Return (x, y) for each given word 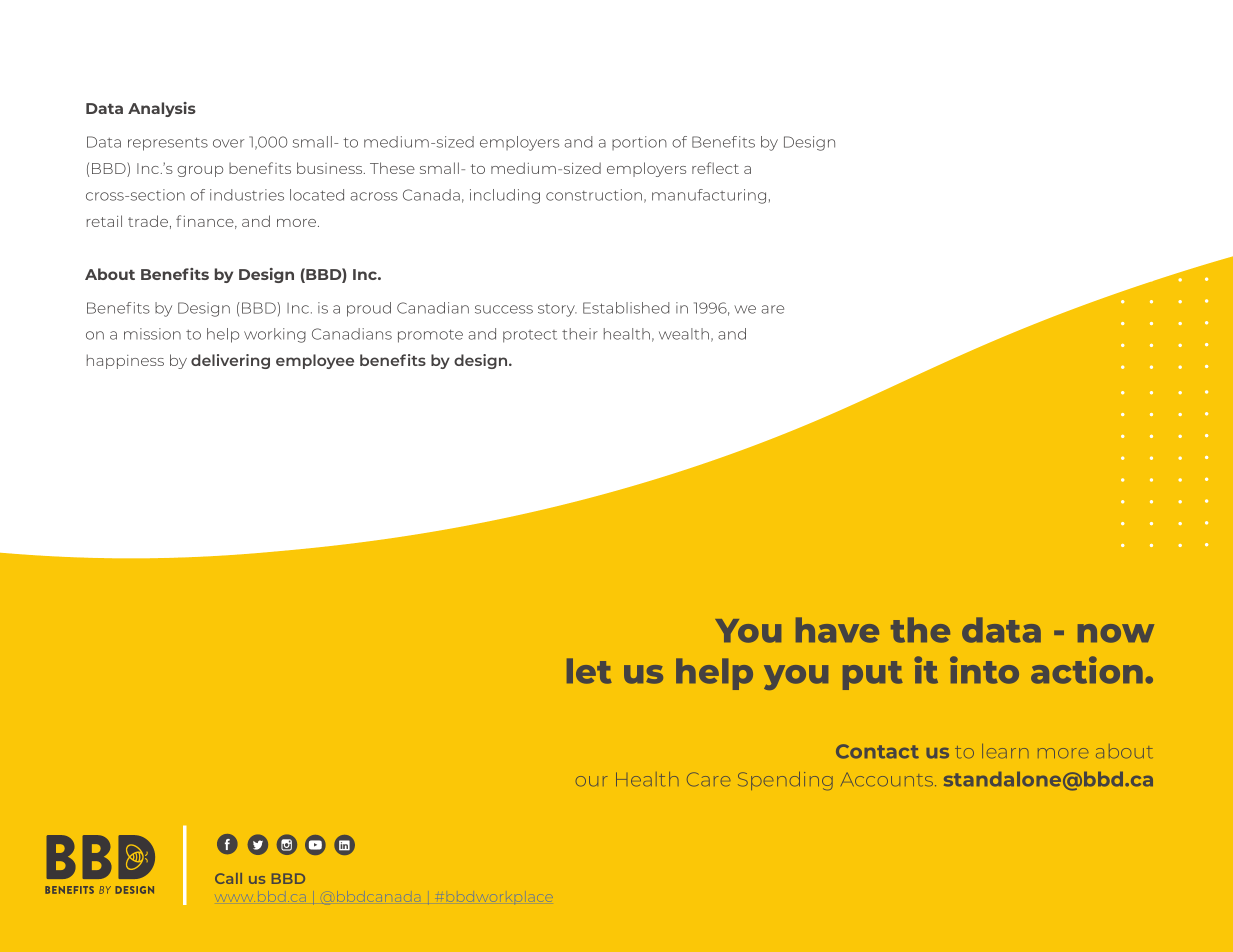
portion (639, 143)
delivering (230, 361)
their (580, 334)
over (228, 143)
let (589, 671)
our (591, 781)
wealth (684, 334)
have (837, 630)
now (1116, 633)
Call (228, 878)
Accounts (888, 779)
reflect (715, 168)
